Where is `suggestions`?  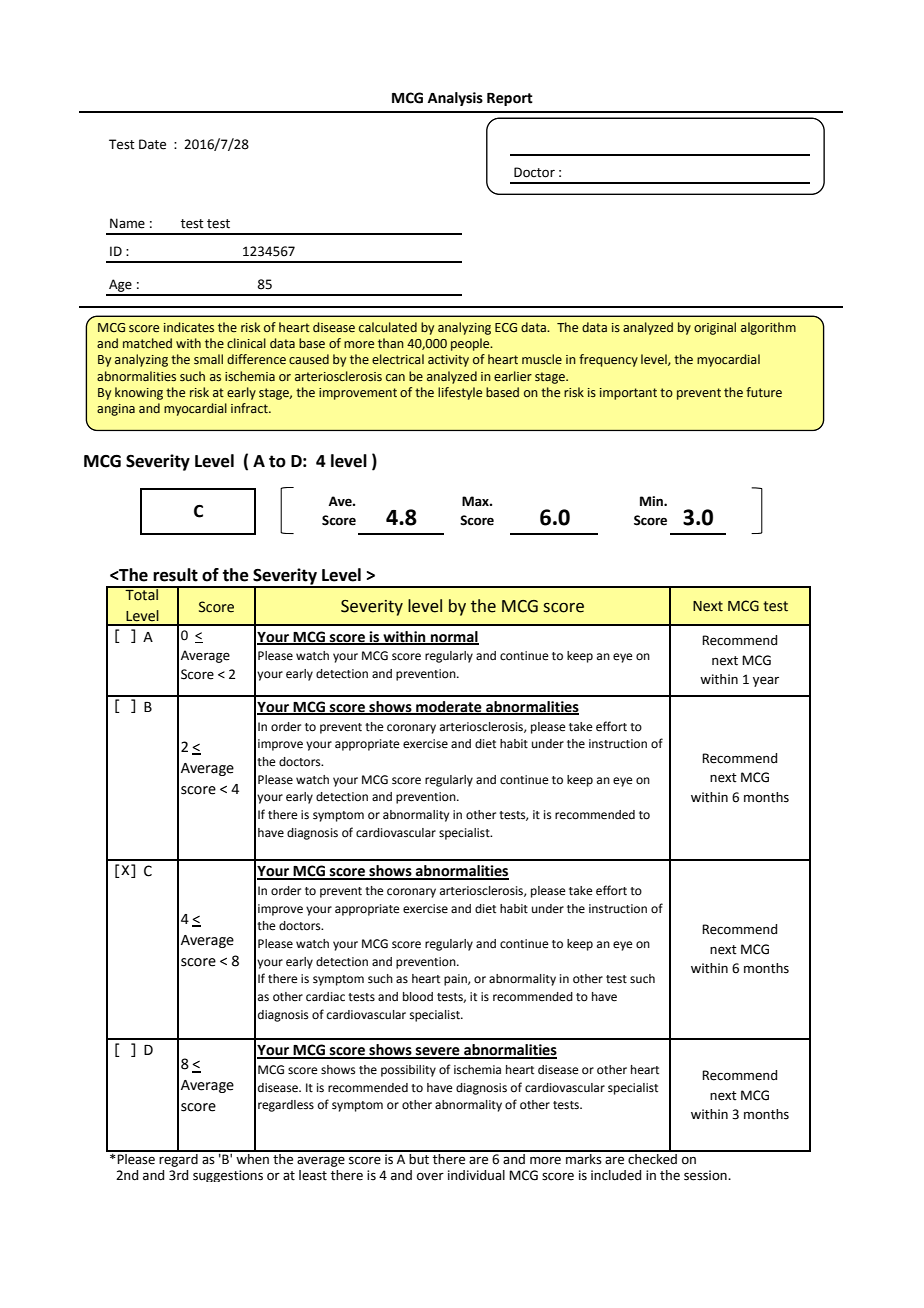
suggestions is located at coordinates (228, 1176).
